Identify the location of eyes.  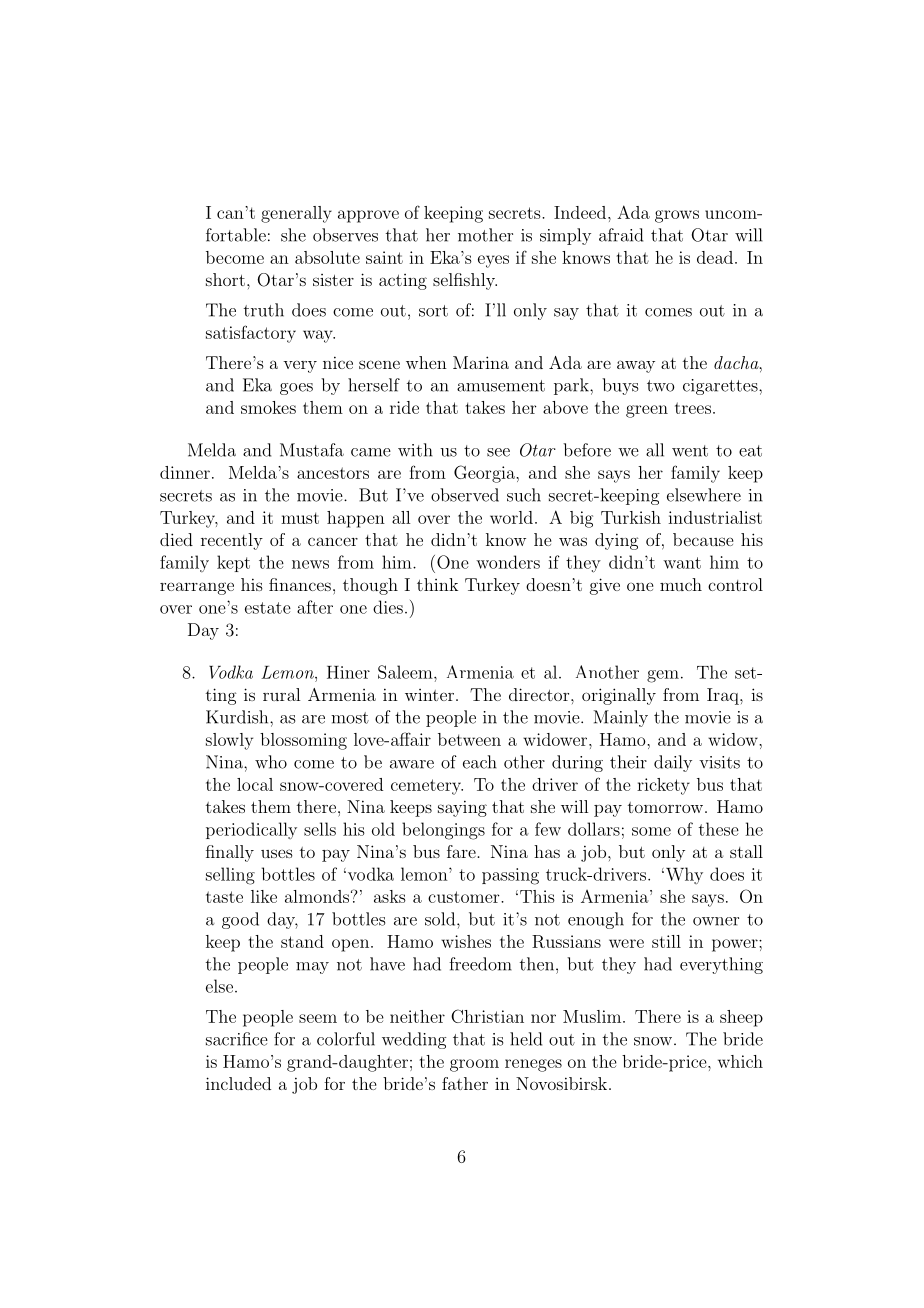
(493, 261).
